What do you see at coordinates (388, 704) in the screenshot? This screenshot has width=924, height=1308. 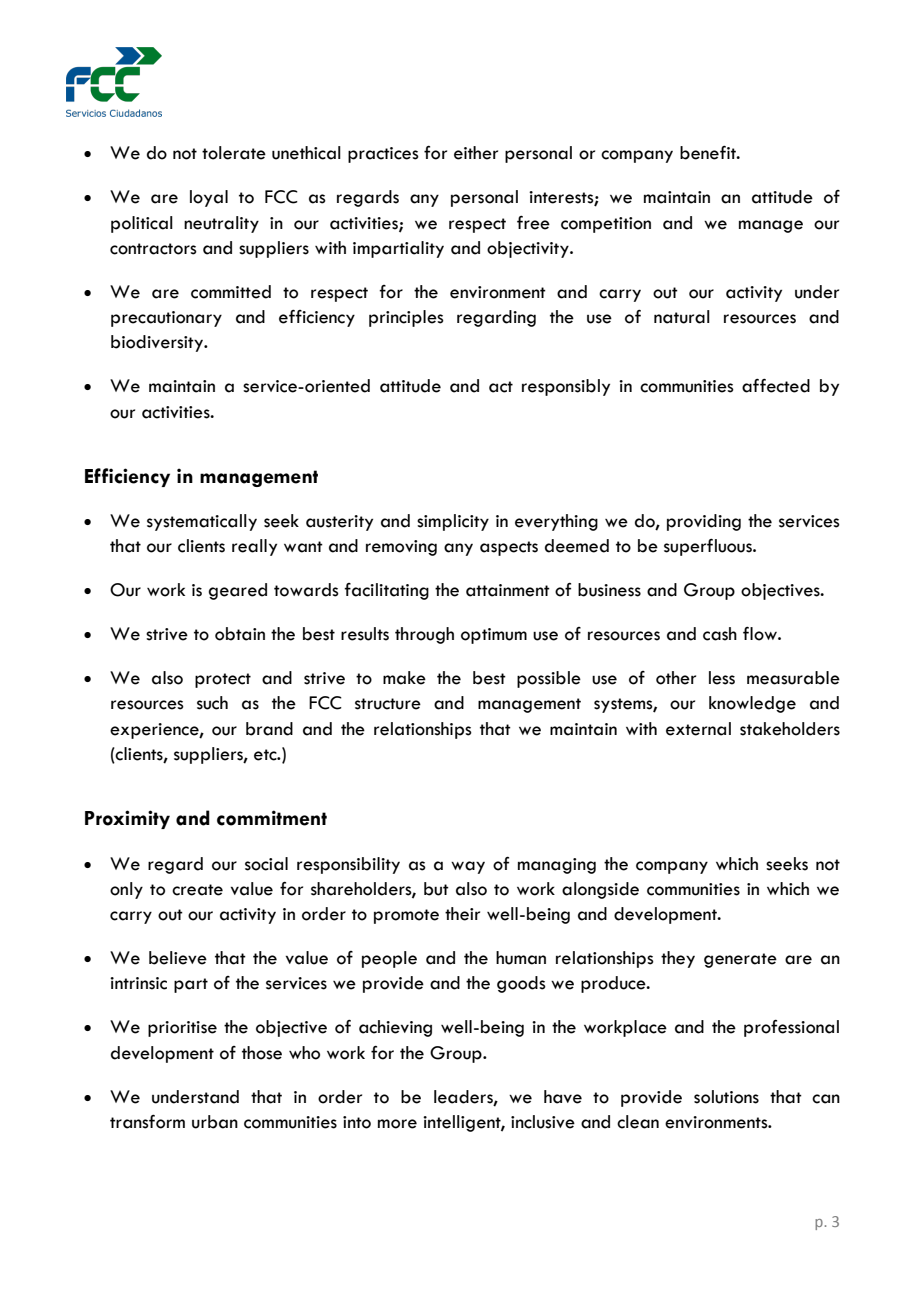 I see `structure` at bounding box center [388, 704].
